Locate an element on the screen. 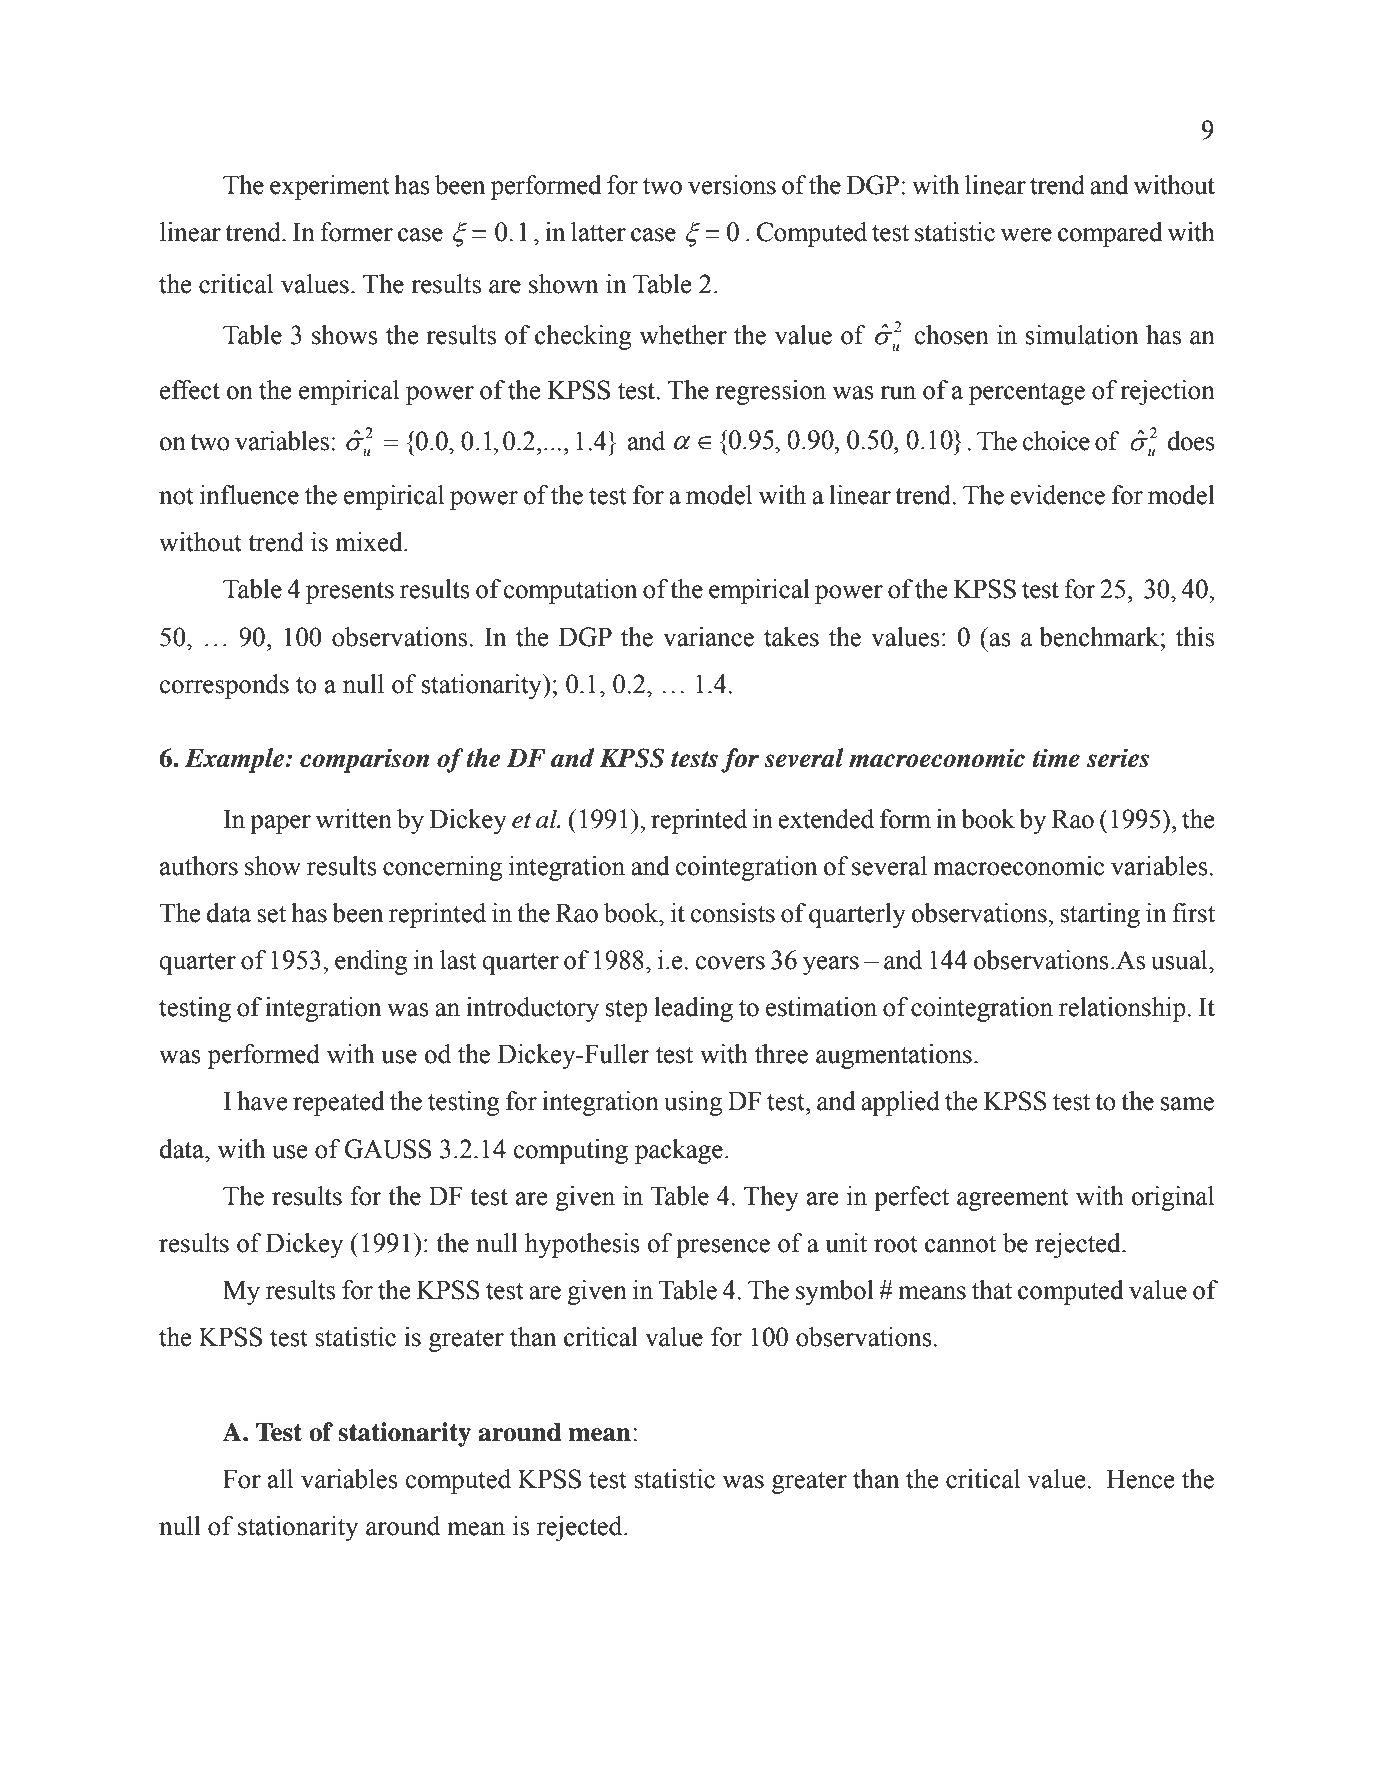 The height and width of the screenshot is (1778, 1374). compared is located at coordinates (1110, 234).
